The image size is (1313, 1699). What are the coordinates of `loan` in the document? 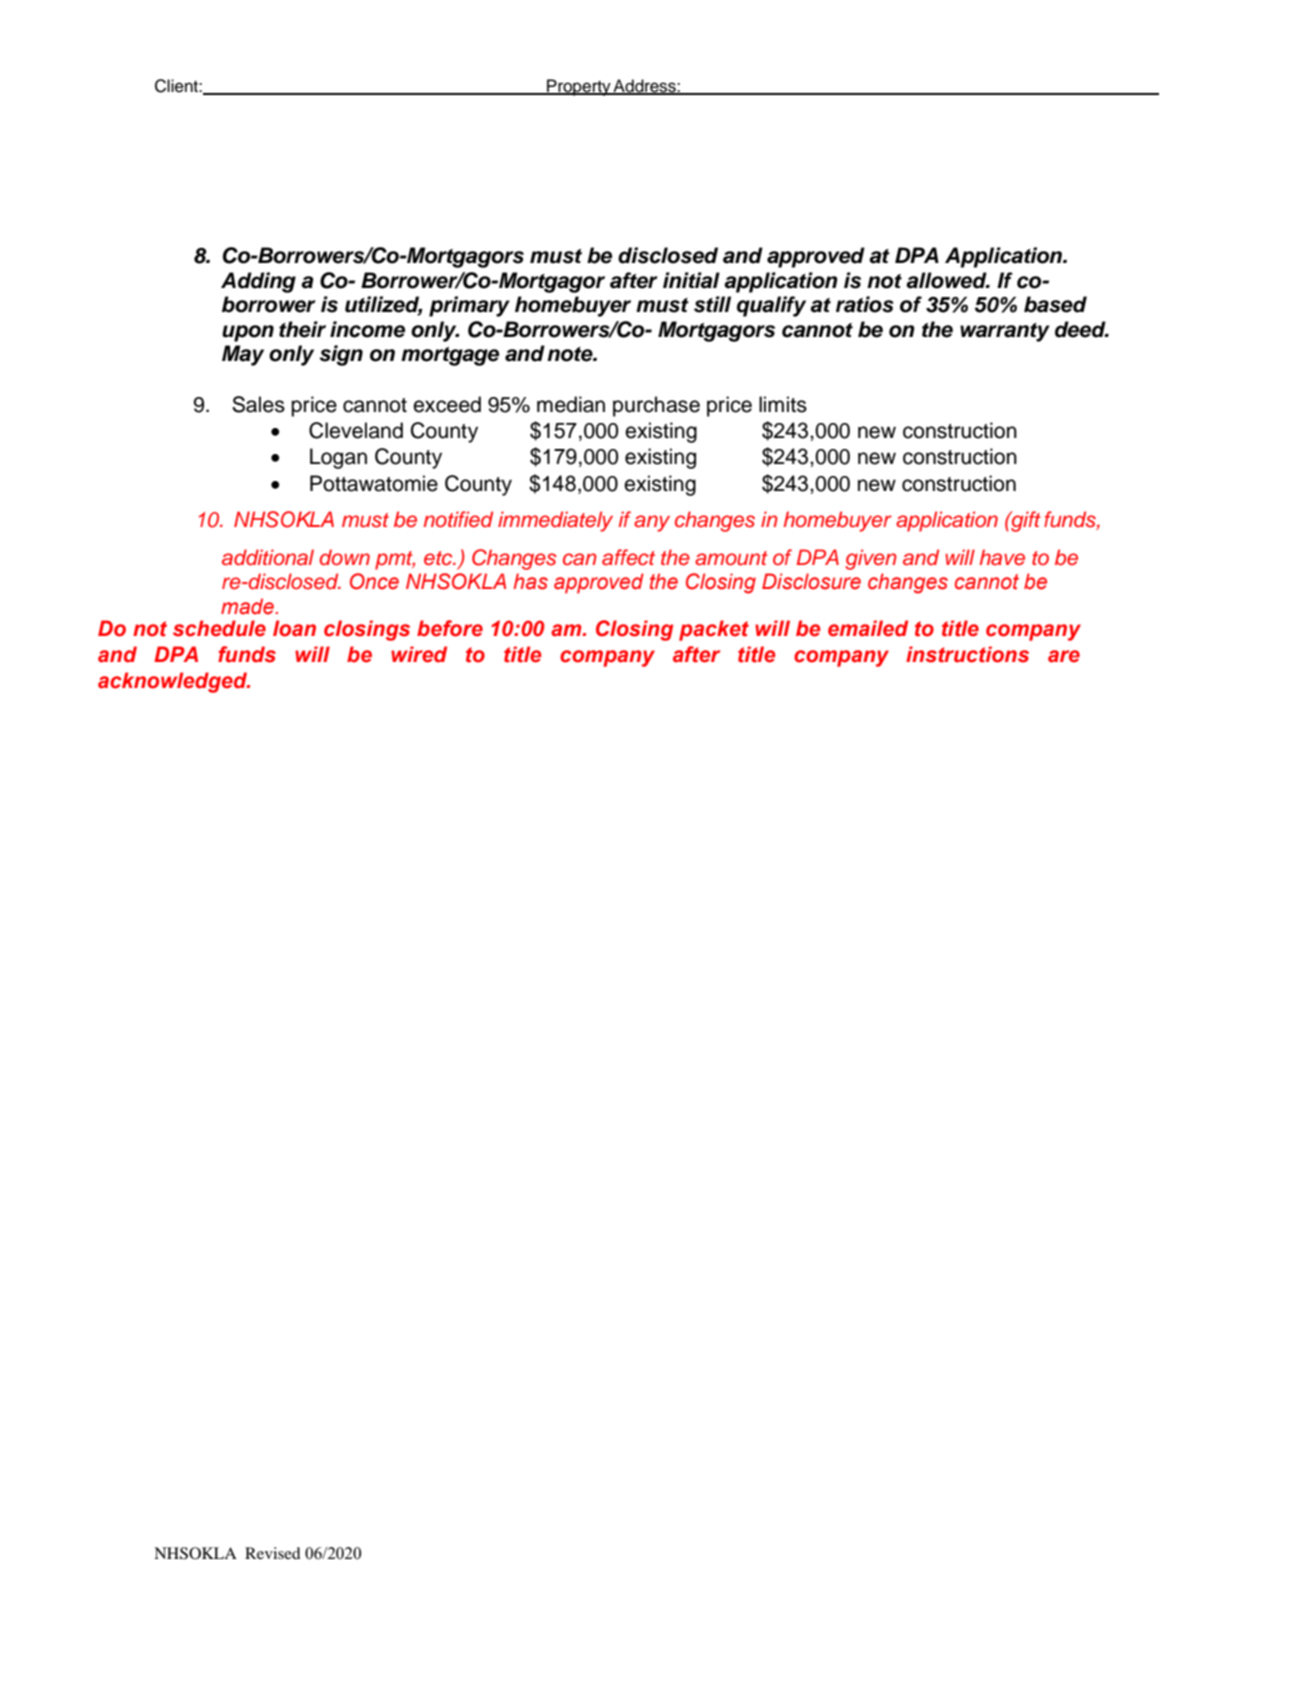 It's located at (294, 628).
